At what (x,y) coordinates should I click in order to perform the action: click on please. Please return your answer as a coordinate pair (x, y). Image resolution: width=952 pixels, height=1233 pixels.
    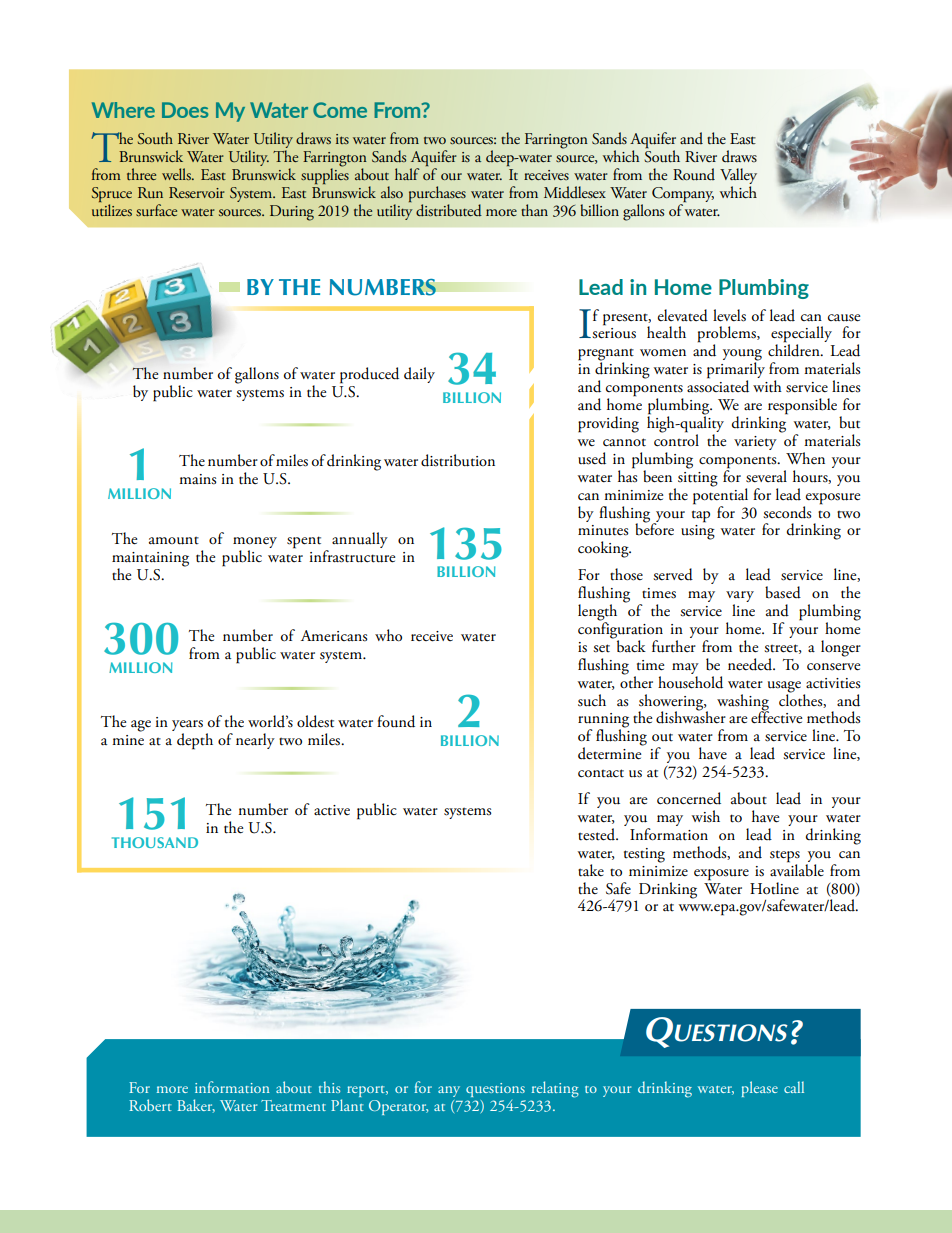
    Looking at the image, I should click on (760, 1089).
